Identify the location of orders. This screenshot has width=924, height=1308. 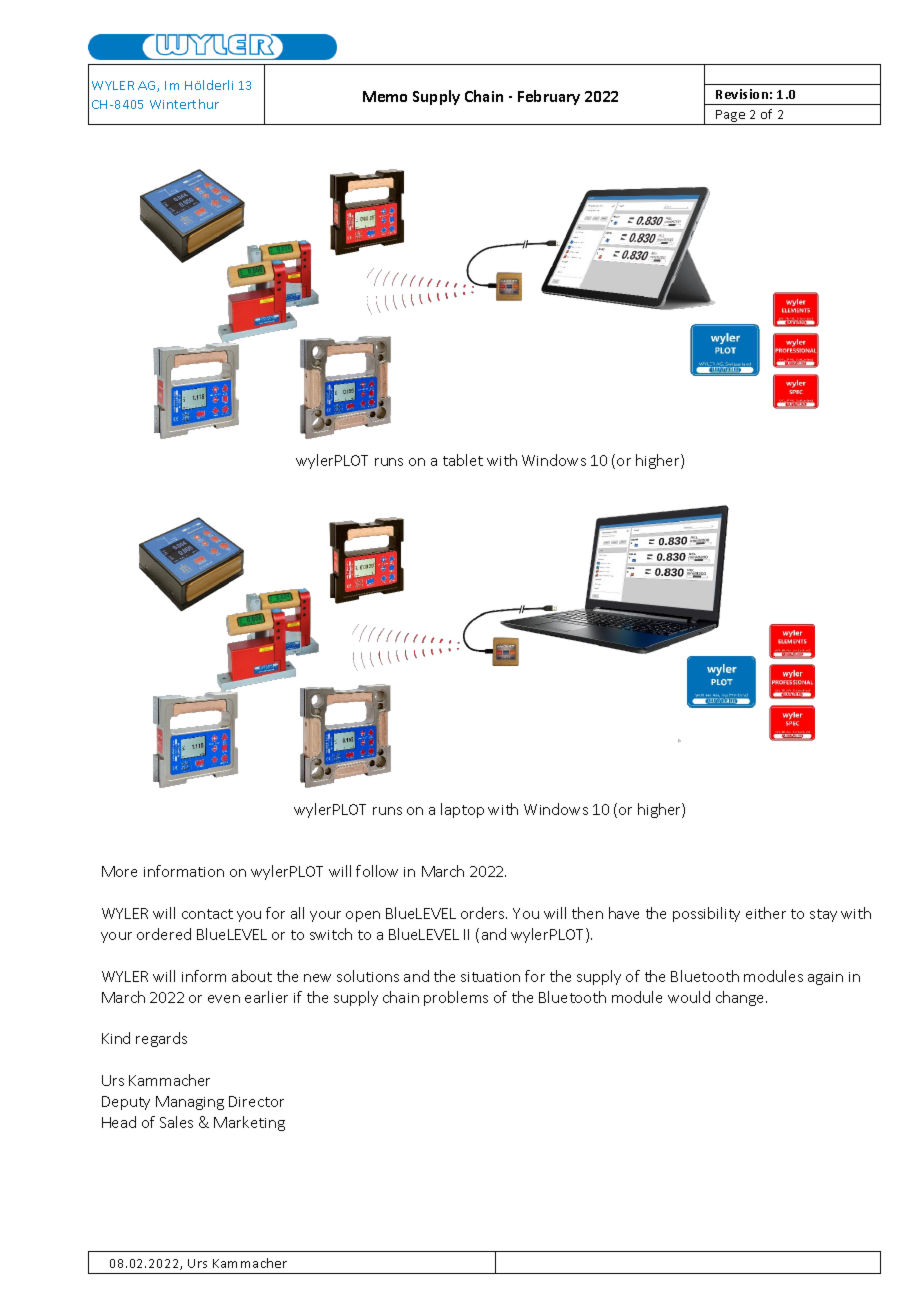
(484, 913).
